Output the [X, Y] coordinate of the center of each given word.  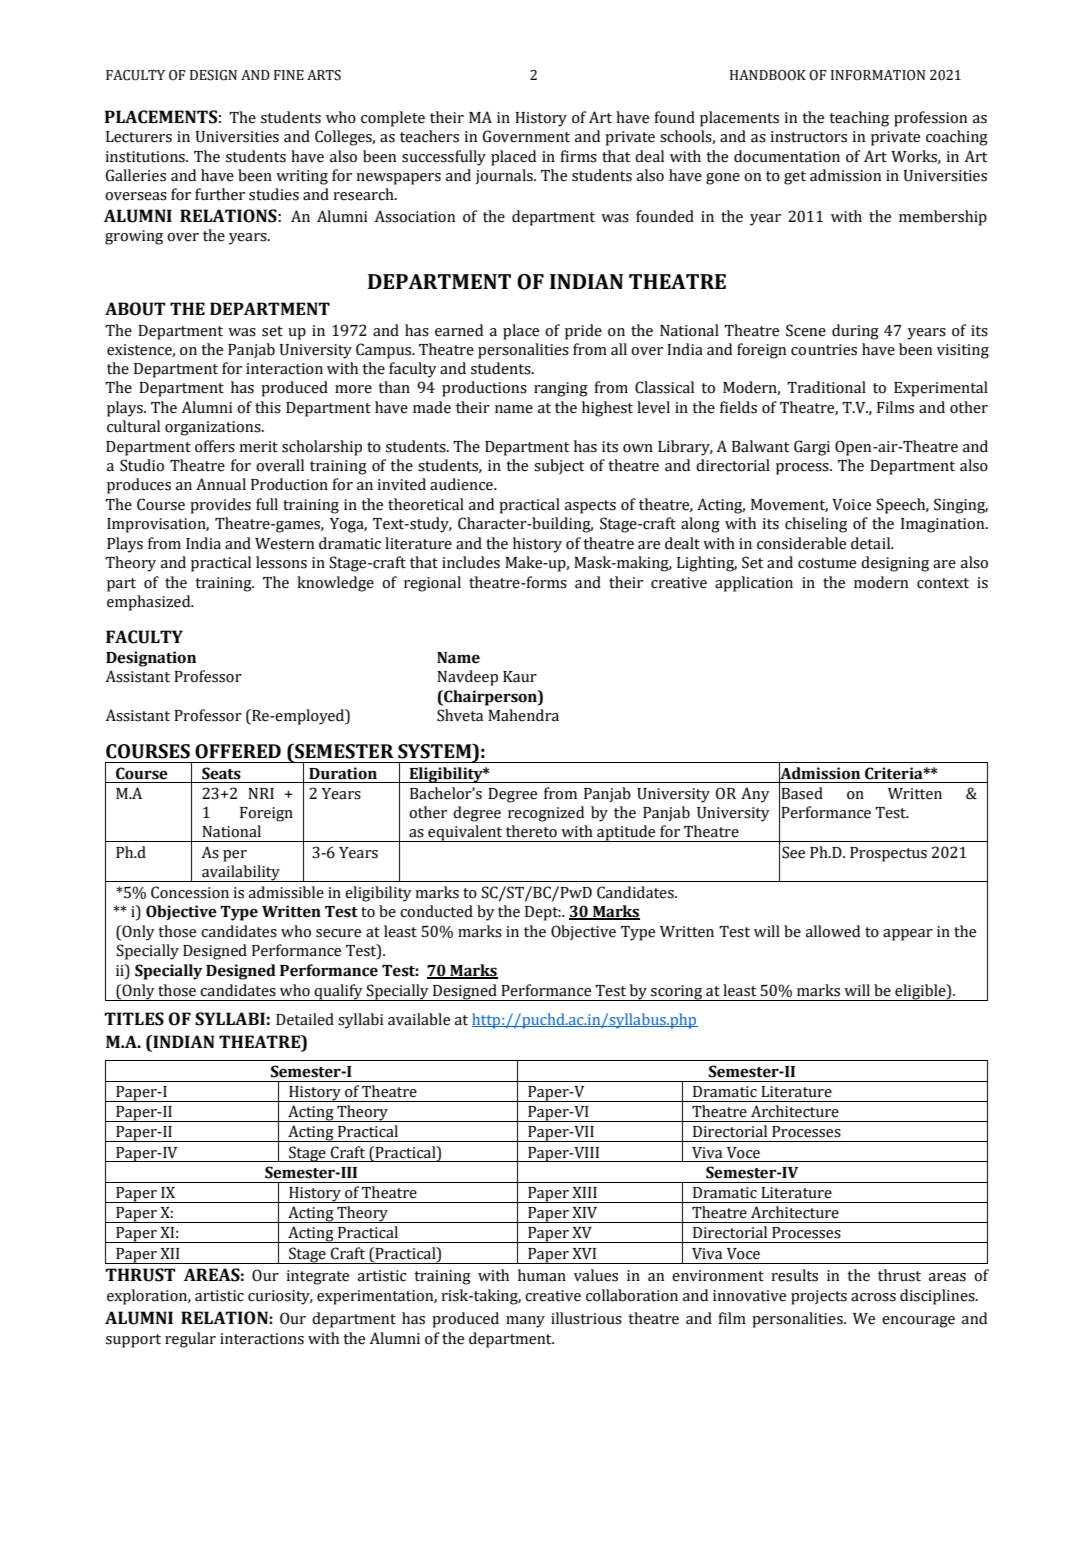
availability [241, 873]
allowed [833, 931]
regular [190, 1340]
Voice [851, 505]
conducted [436, 911]
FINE [289, 75]
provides [220, 506]
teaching [859, 119]
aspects [590, 507]
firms [579, 156]
